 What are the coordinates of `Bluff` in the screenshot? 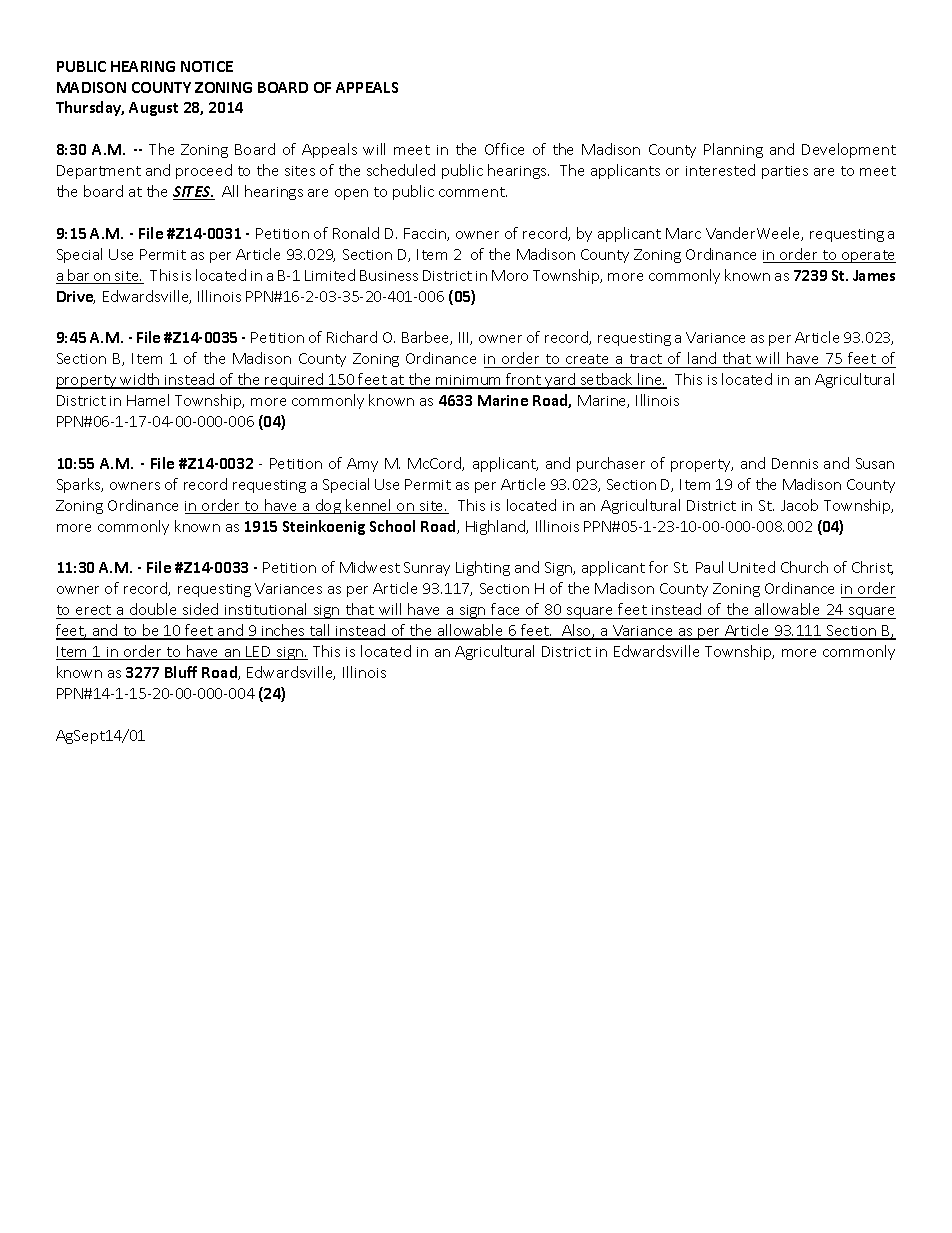 It's located at (181, 672).
